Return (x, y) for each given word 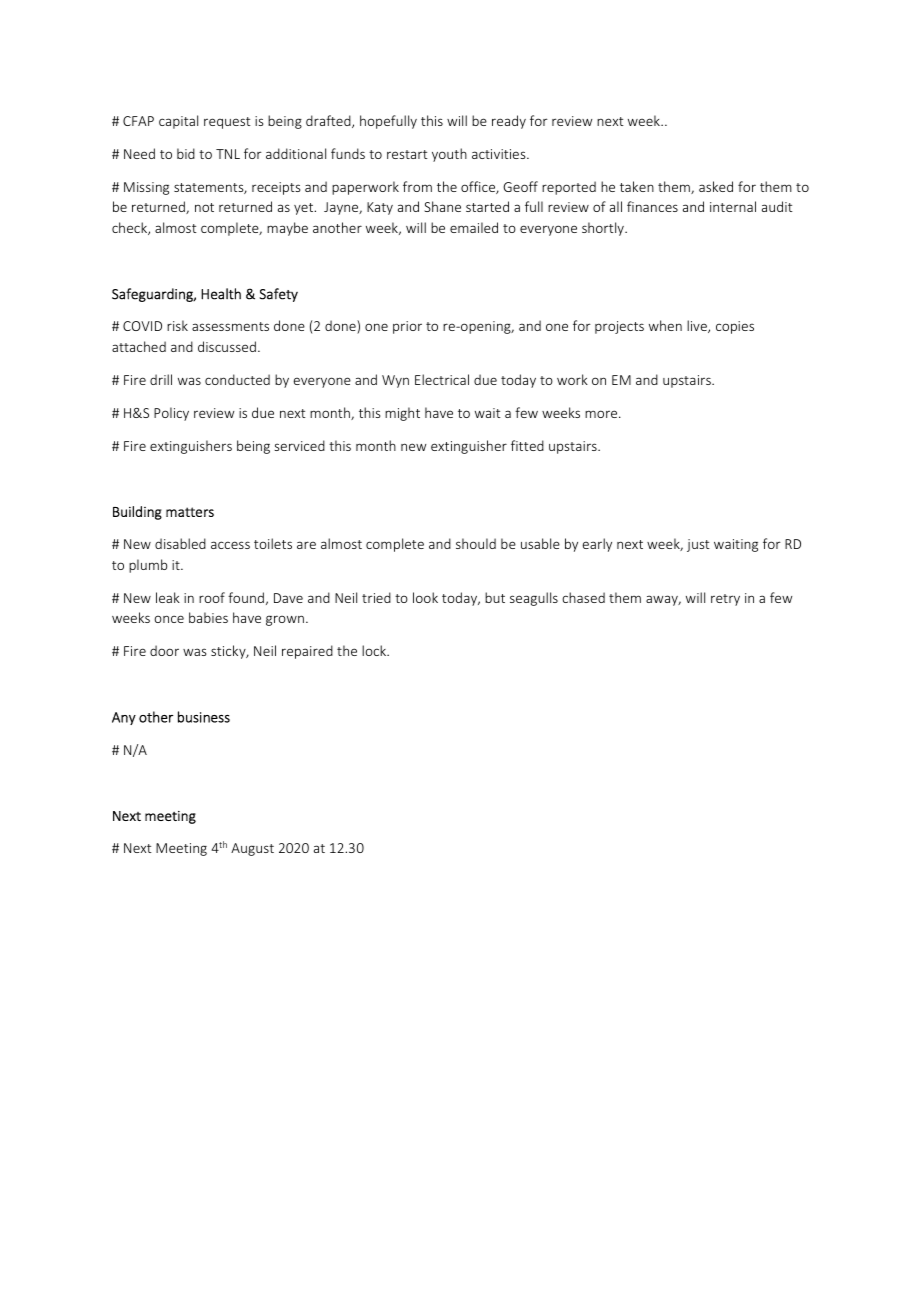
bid (186, 153)
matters (190, 512)
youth (449, 155)
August (252, 849)
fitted (527, 445)
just (698, 545)
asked (716, 186)
